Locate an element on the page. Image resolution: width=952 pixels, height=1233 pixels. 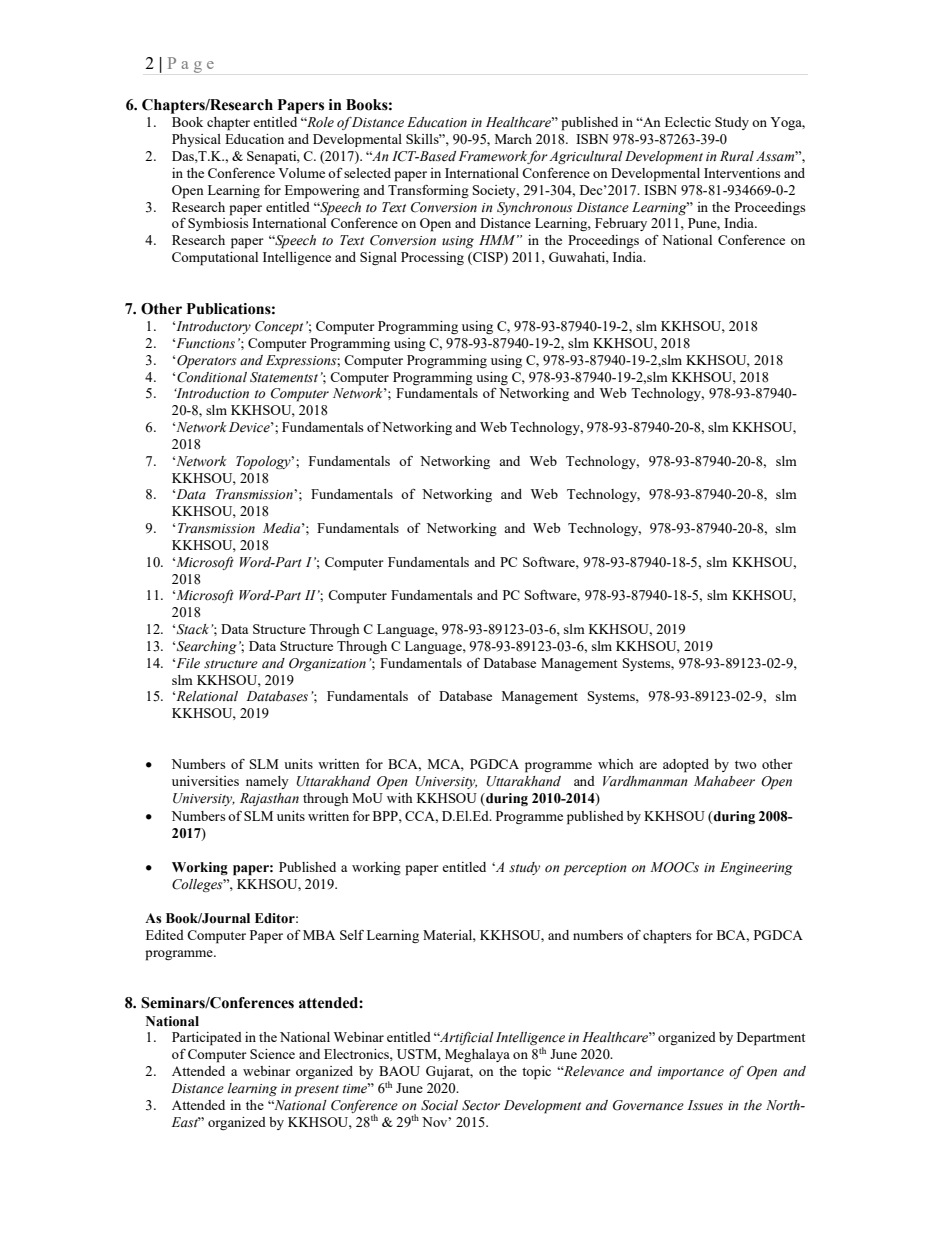
CISP is located at coordinates (488, 258).
